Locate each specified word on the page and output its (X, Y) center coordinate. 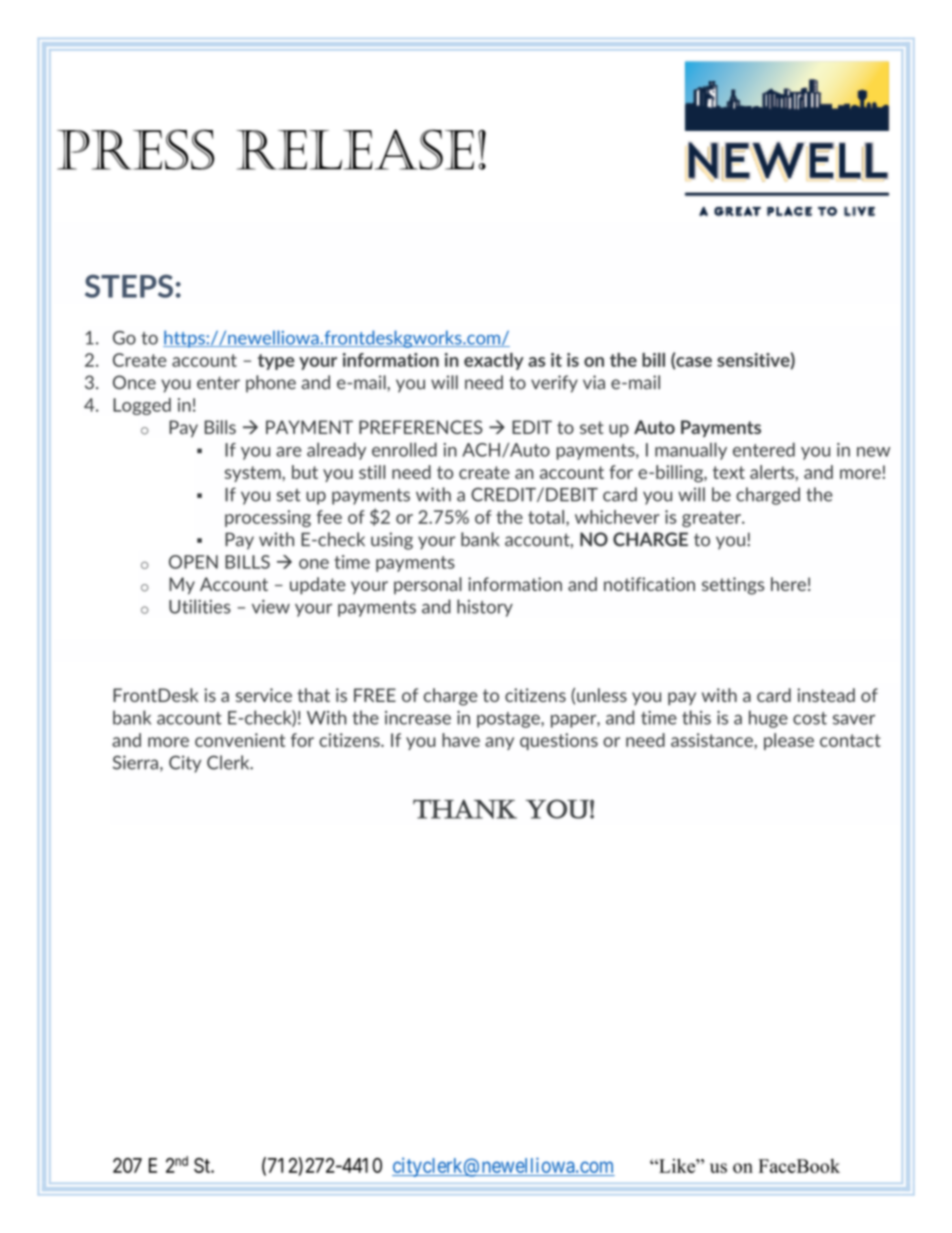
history (485, 608)
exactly (494, 361)
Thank (465, 809)
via (594, 382)
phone (271, 384)
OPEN (193, 562)
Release (355, 149)
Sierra (135, 762)
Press (136, 149)
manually (691, 451)
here (788, 584)
